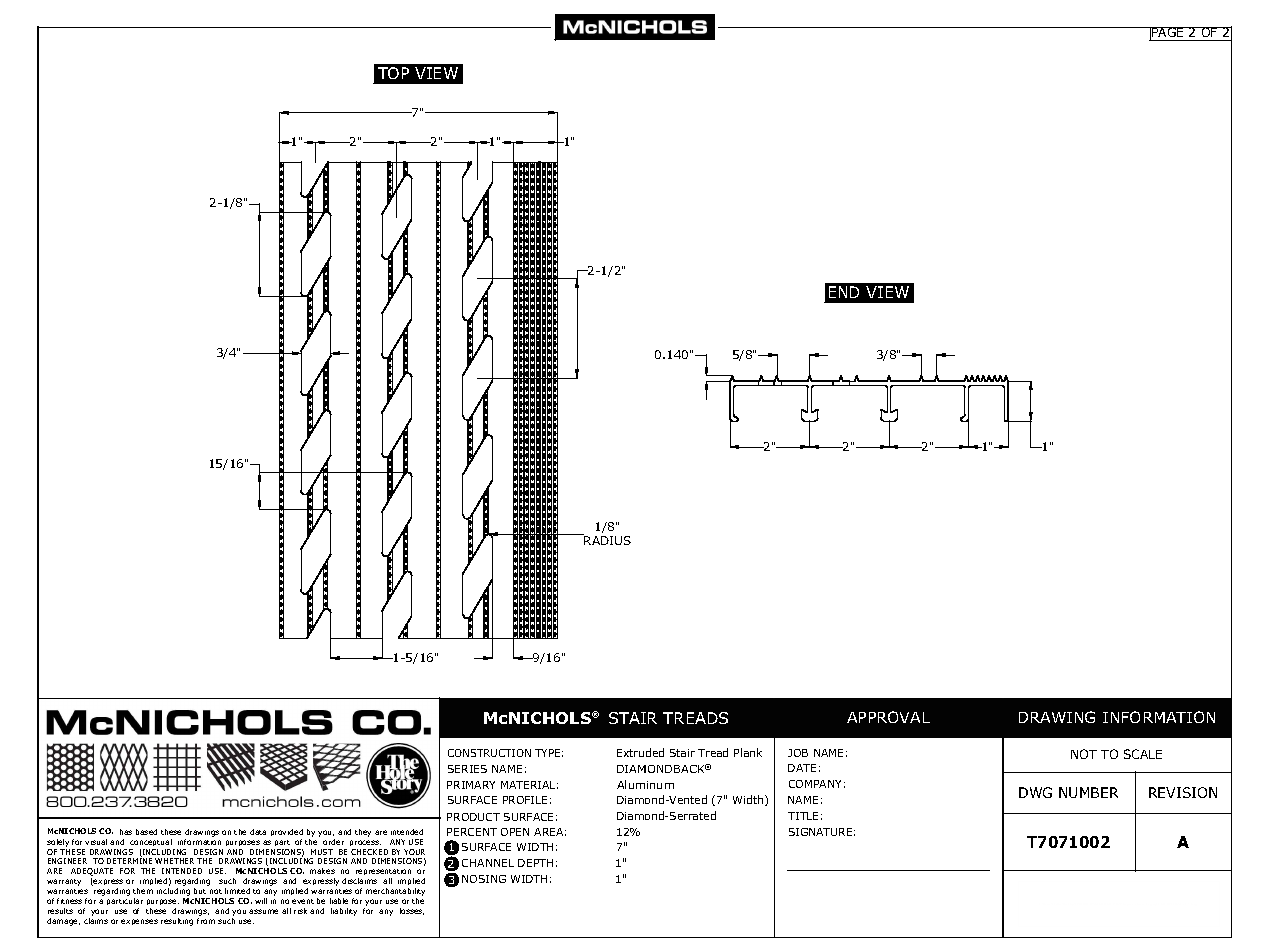 The height and width of the page is (952, 1270). Describe the element at coordinates (146, 832) in the page. I see `based` at that location.
